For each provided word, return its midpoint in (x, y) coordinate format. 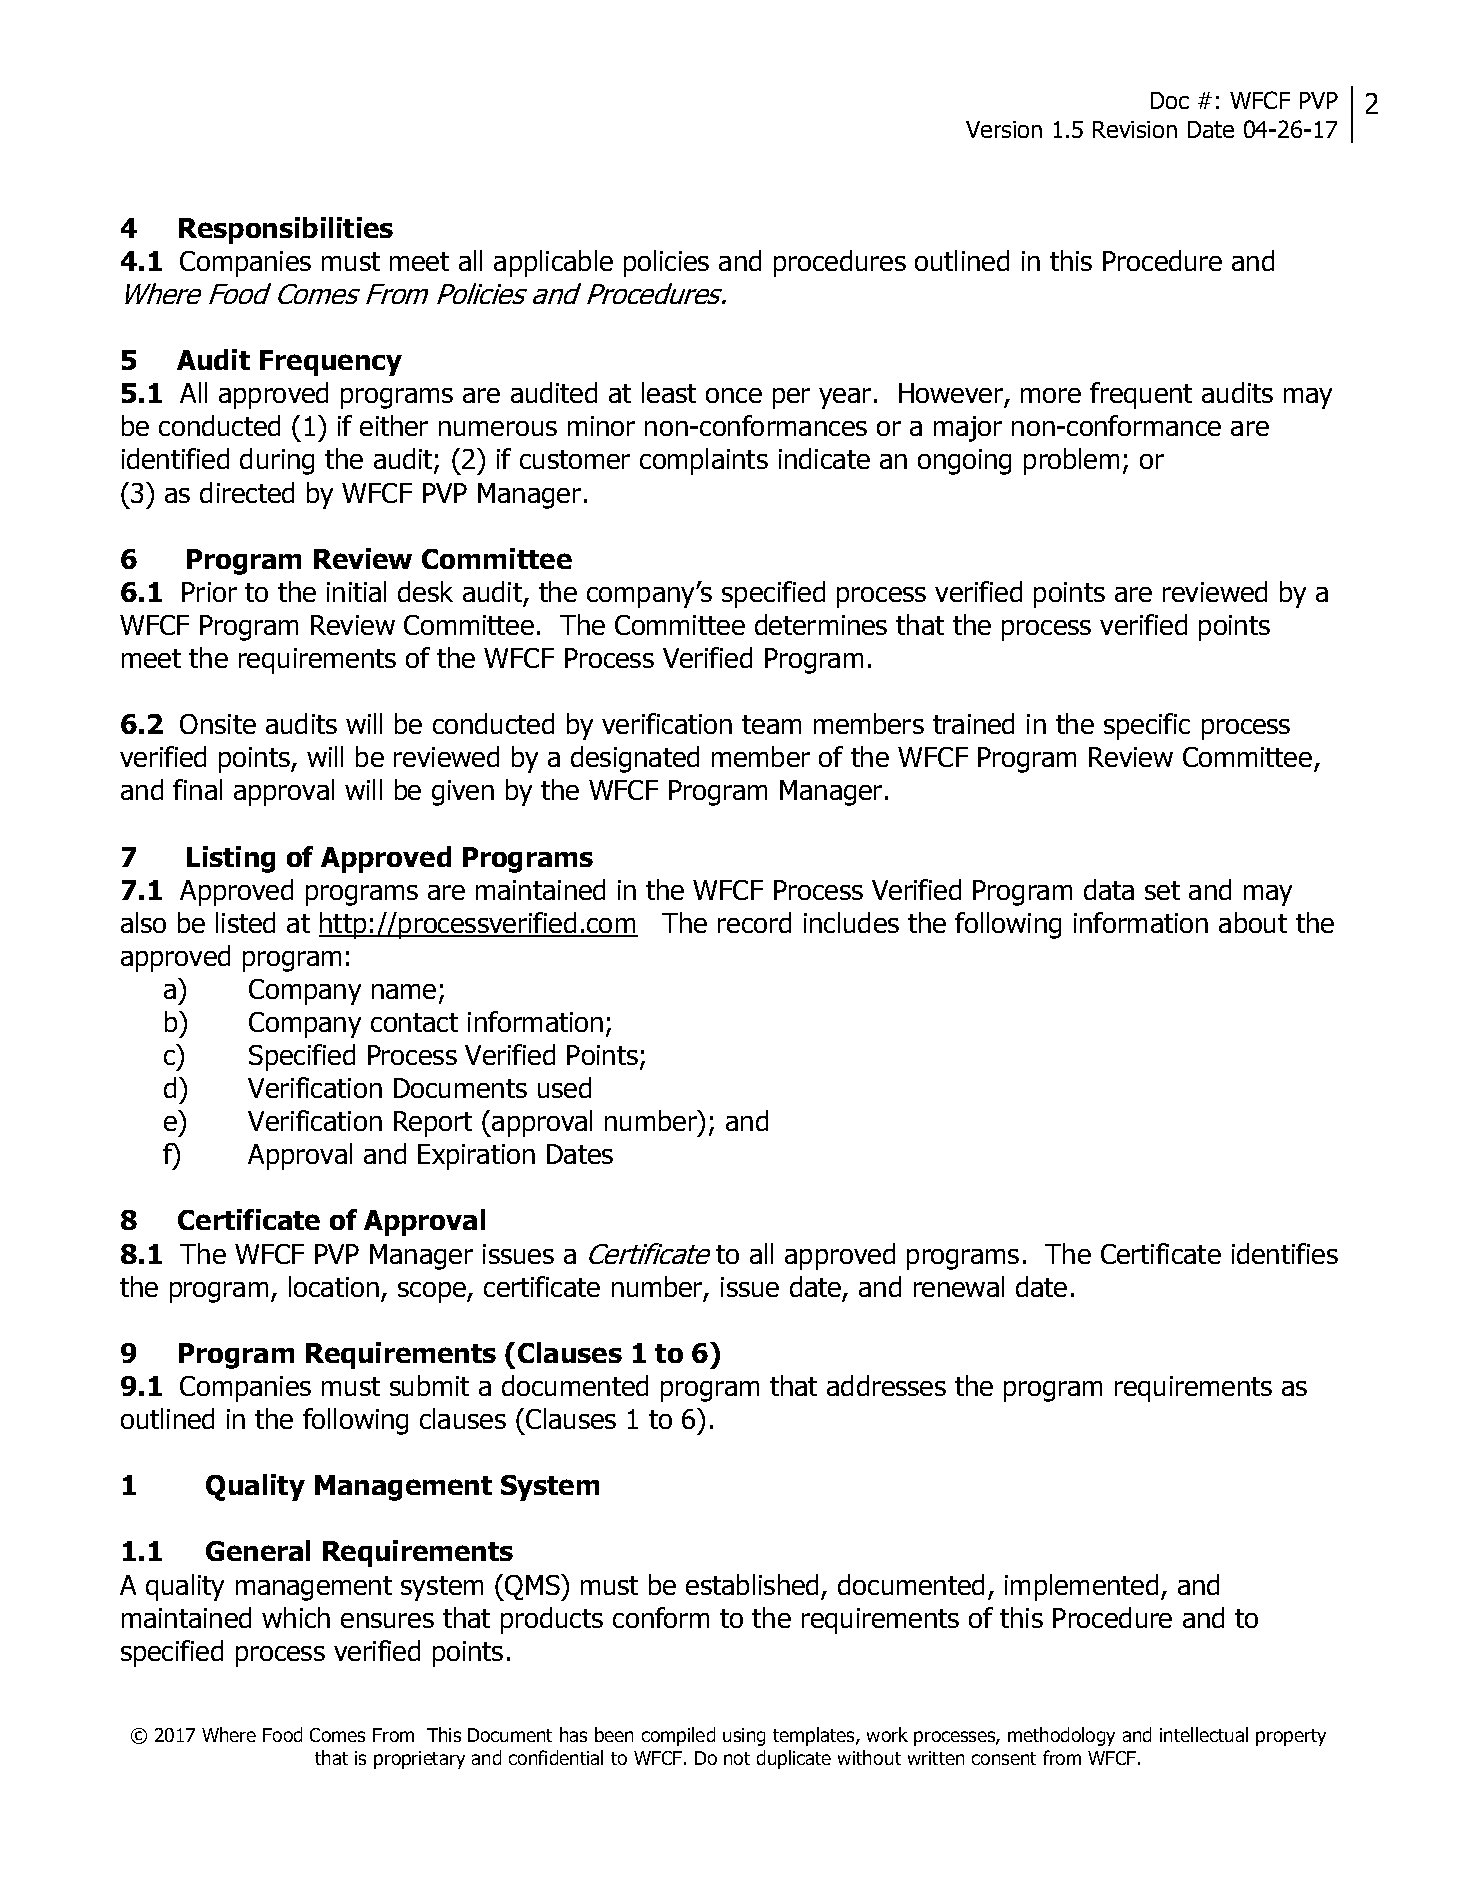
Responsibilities (286, 230)
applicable (553, 263)
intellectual (1204, 1734)
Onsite (218, 724)
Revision (1135, 129)
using (744, 1737)
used (564, 1087)
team (771, 724)
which (296, 1617)
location (334, 1286)
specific (1147, 726)
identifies (1285, 1253)
